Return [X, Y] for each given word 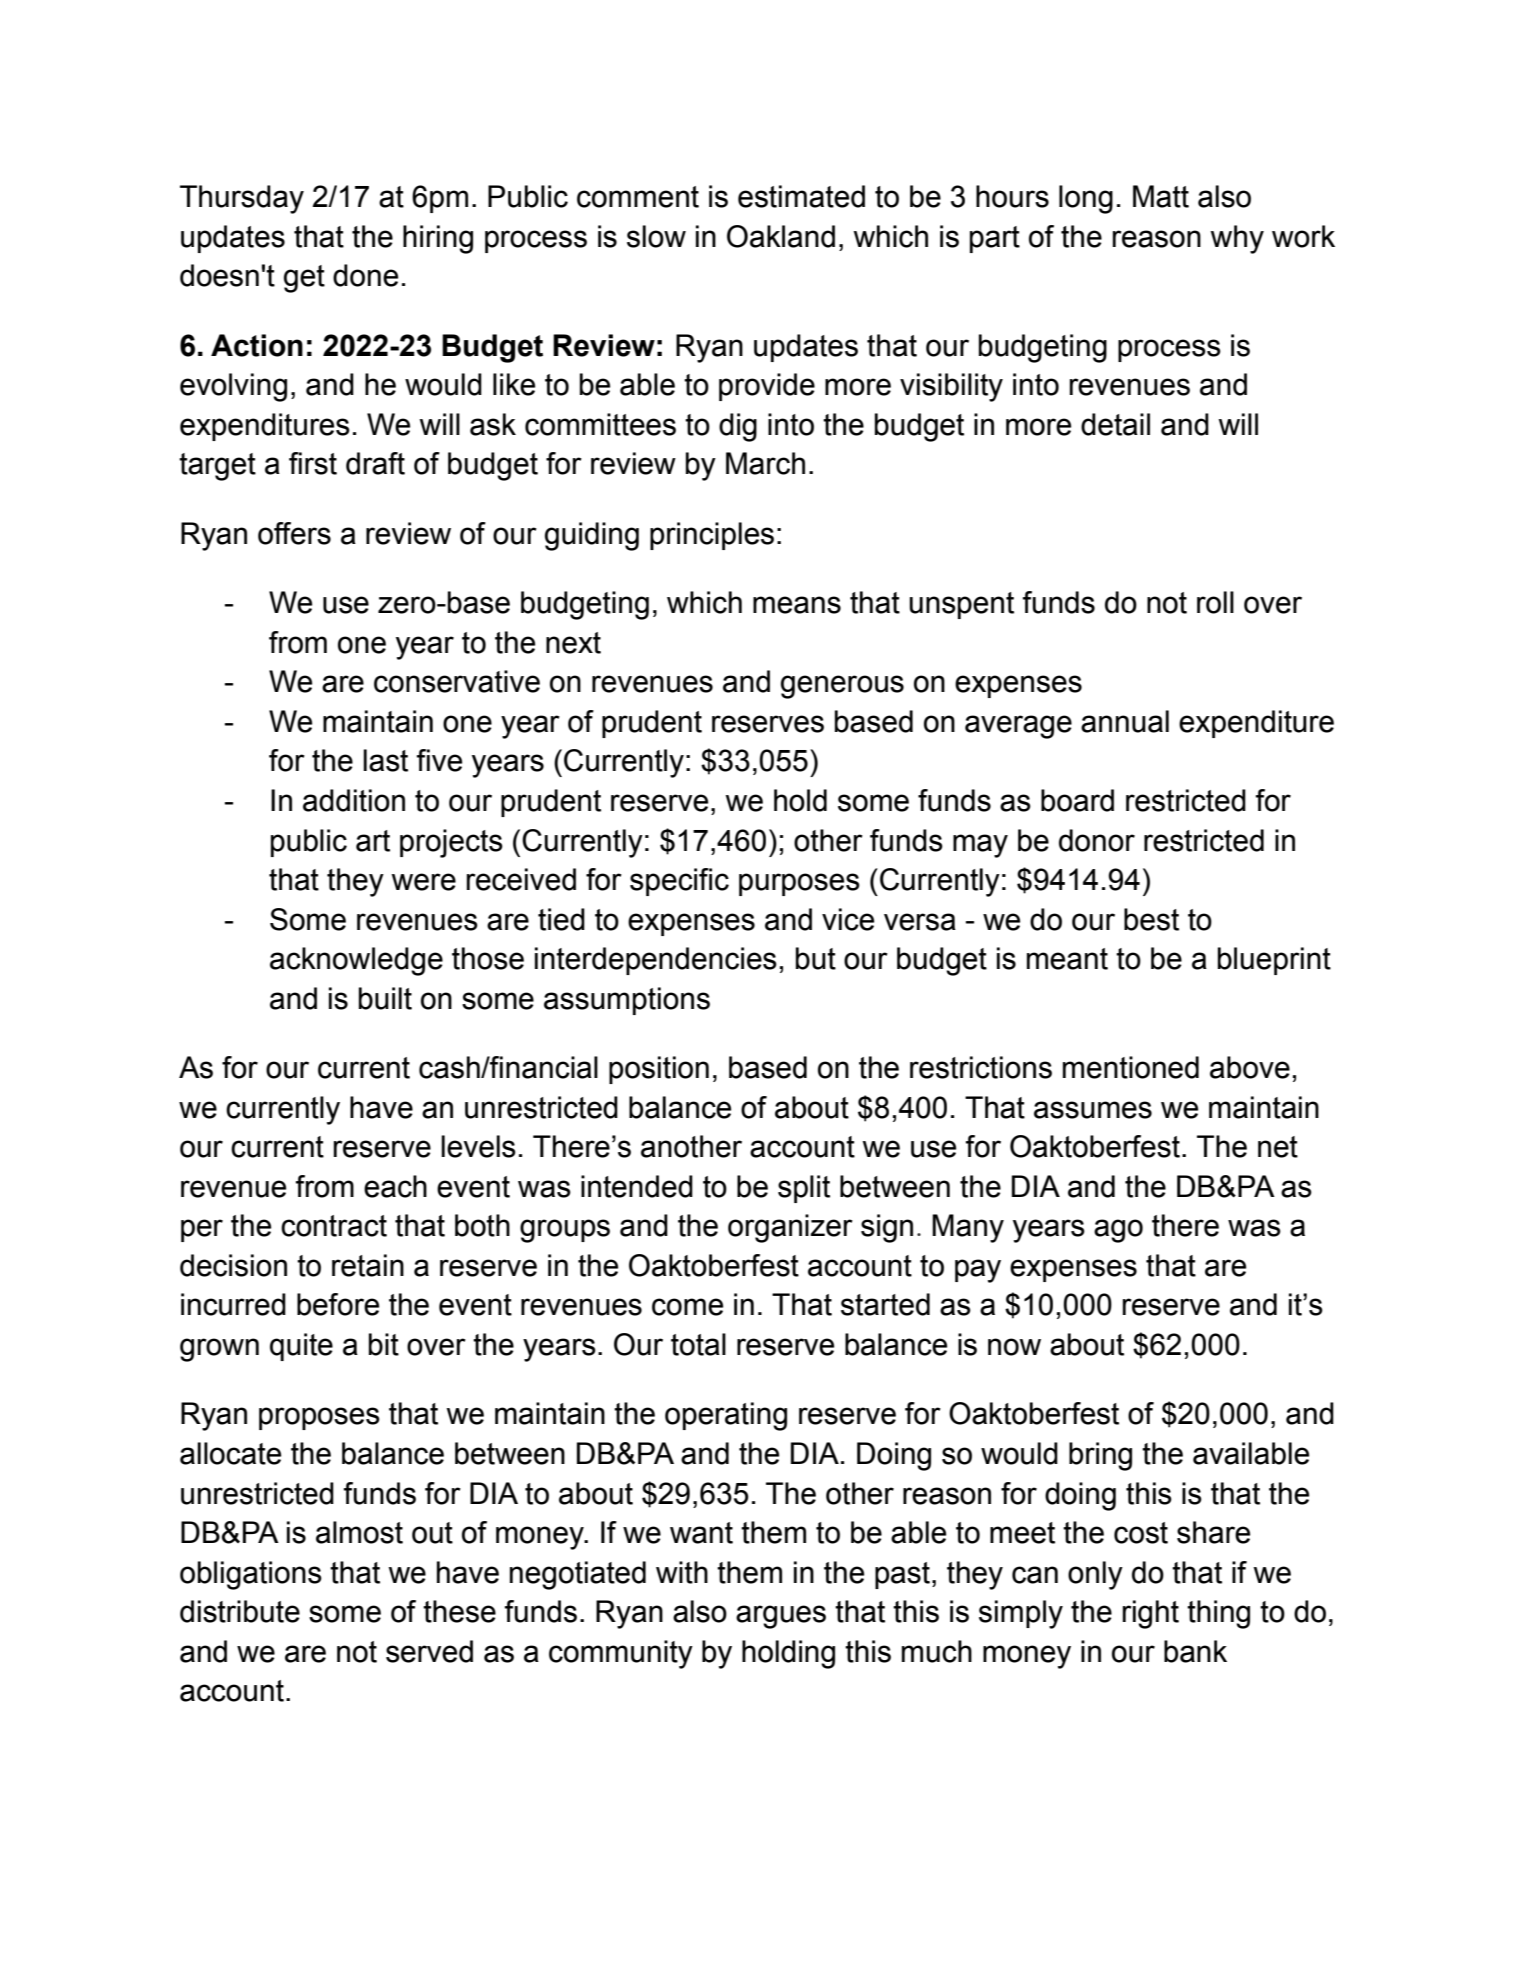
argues [781, 1617]
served [429, 1651]
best [1151, 919]
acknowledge [356, 961]
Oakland [781, 236]
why [1237, 239]
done [365, 275]
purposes [799, 884]
